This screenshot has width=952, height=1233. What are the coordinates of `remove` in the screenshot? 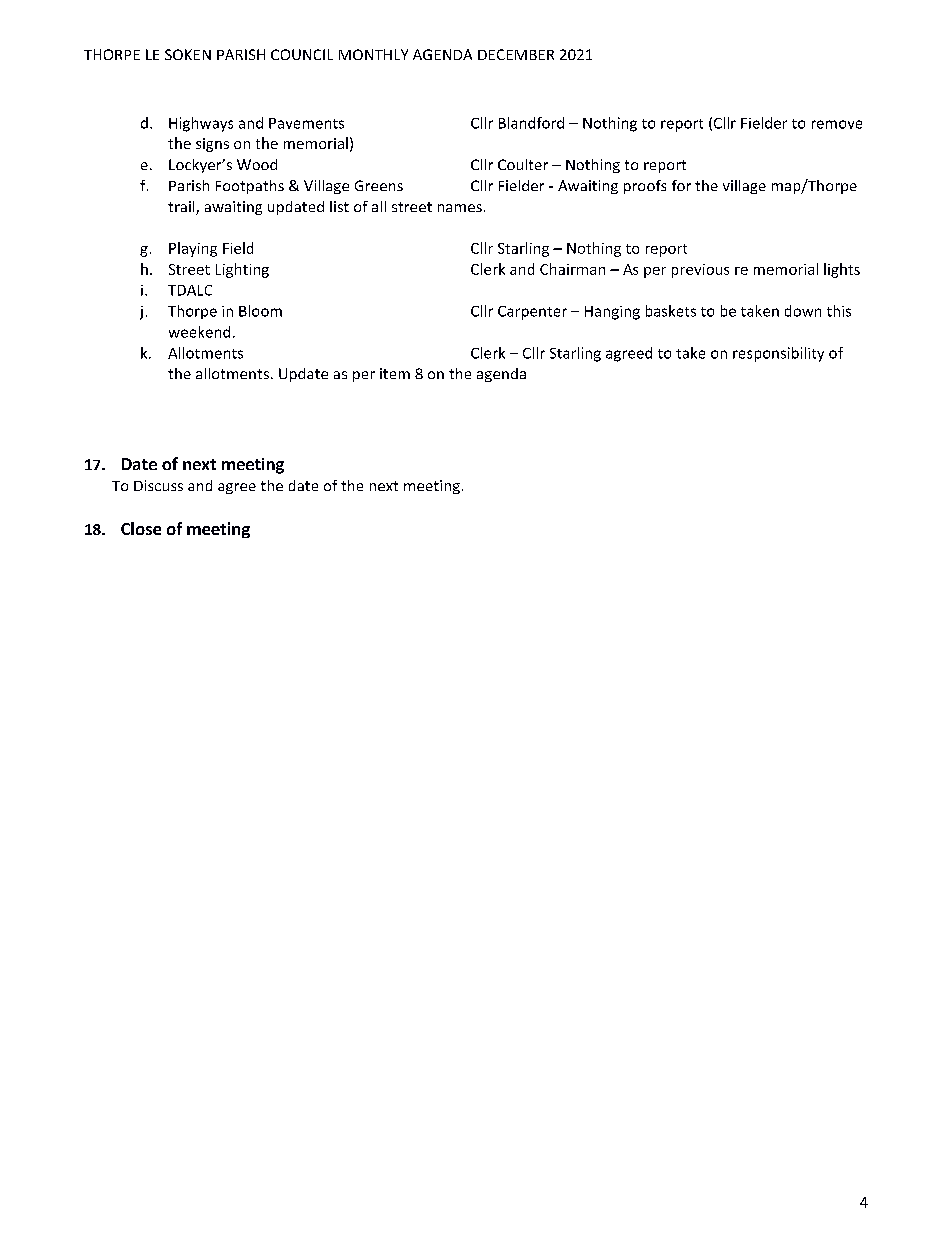 It's located at (837, 124).
